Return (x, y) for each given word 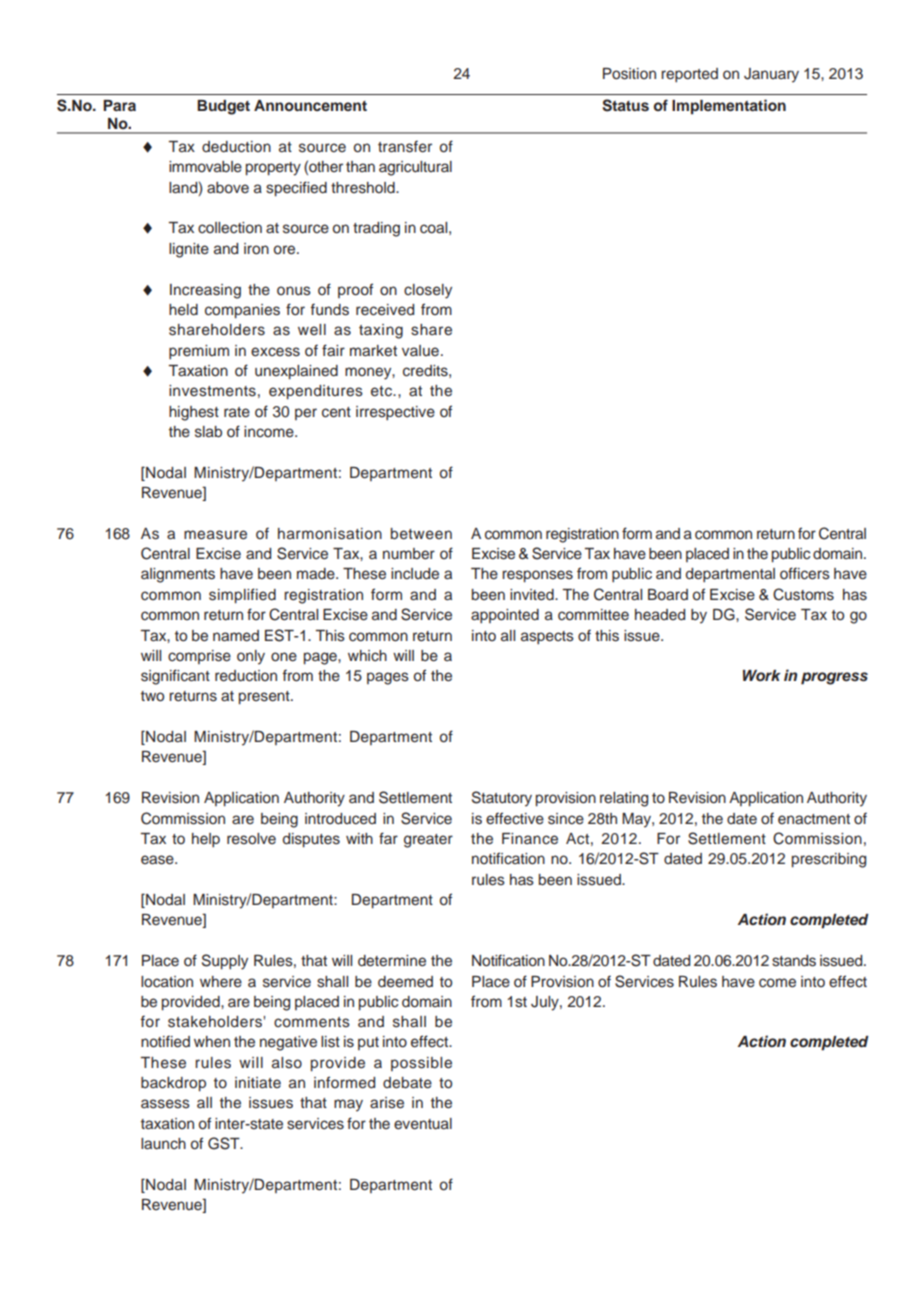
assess (165, 1104)
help (206, 840)
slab (208, 432)
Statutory (502, 799)
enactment (814, 819)
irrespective (395, 413)
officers (805, 573)
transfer (405, 146)
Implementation (729, 107)
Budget (223, 107)
